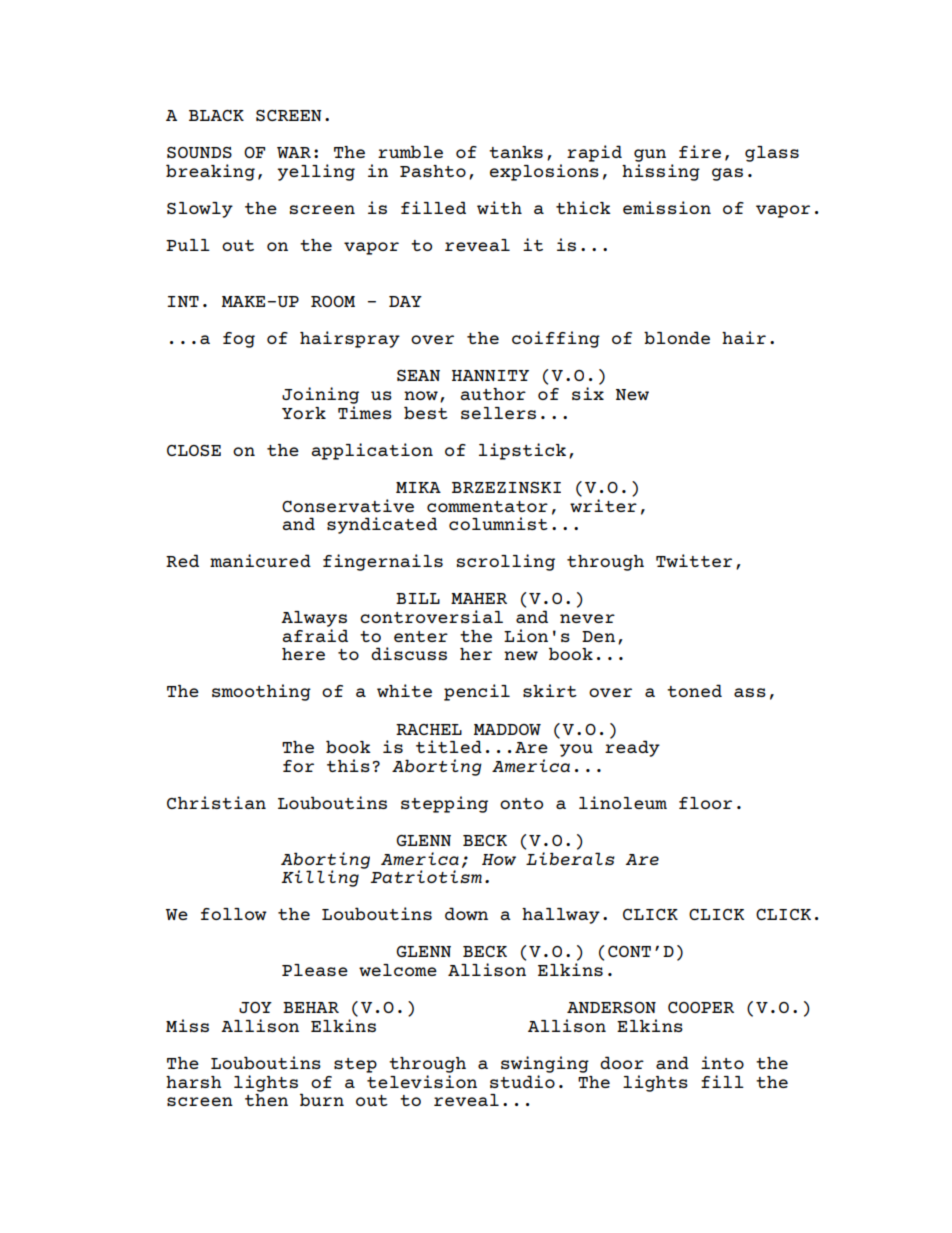 Image resolution: width=952 pixels, height=1233 pixels. What do you see at coordinates (298, 766) in the image?
I see `for` at bounding box center [298, 766].
